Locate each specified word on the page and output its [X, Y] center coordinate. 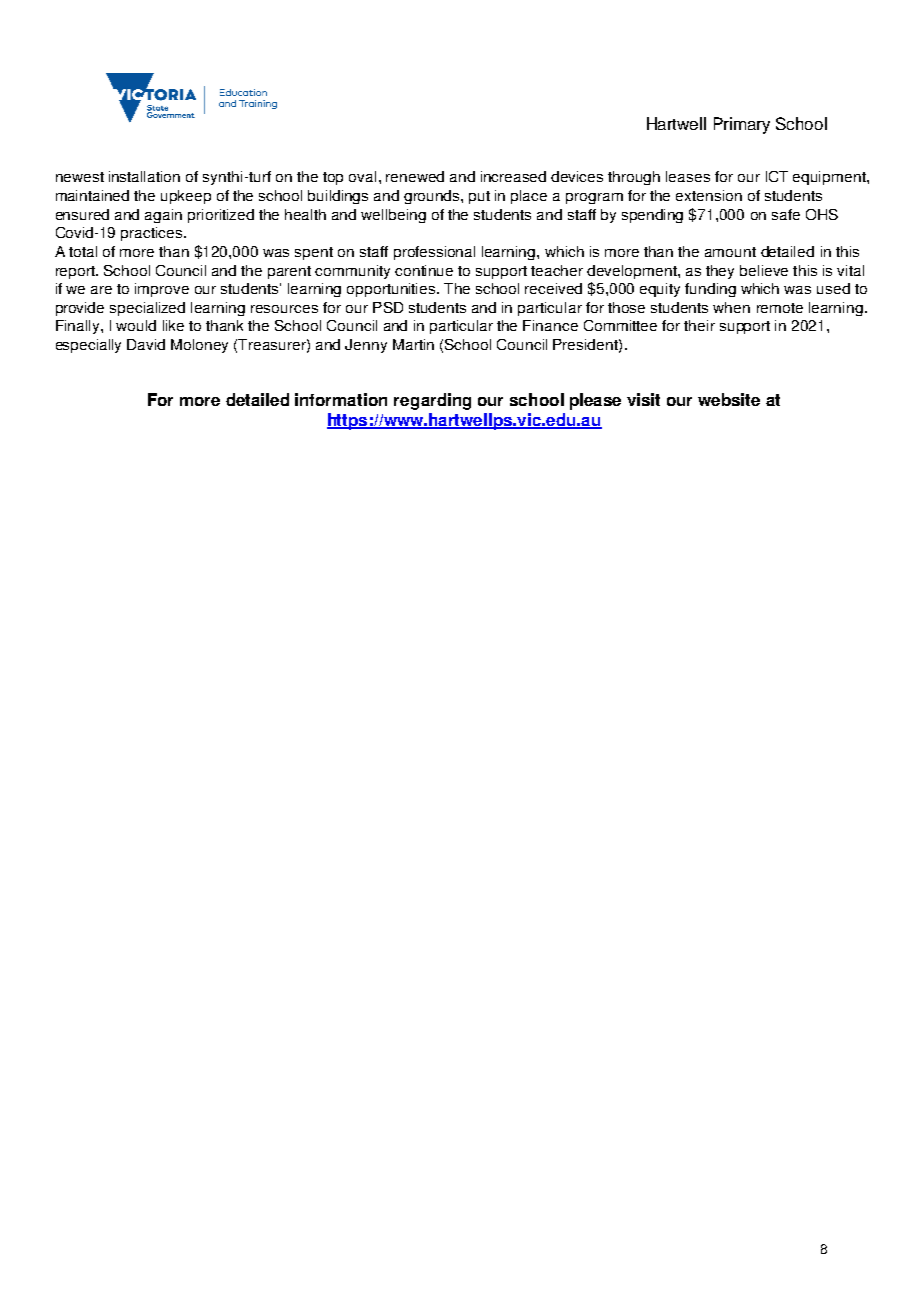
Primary [742, 125]
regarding [432, 401]
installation [144, 176]
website [729, 399]
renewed [415, 176]
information [341, 399]
